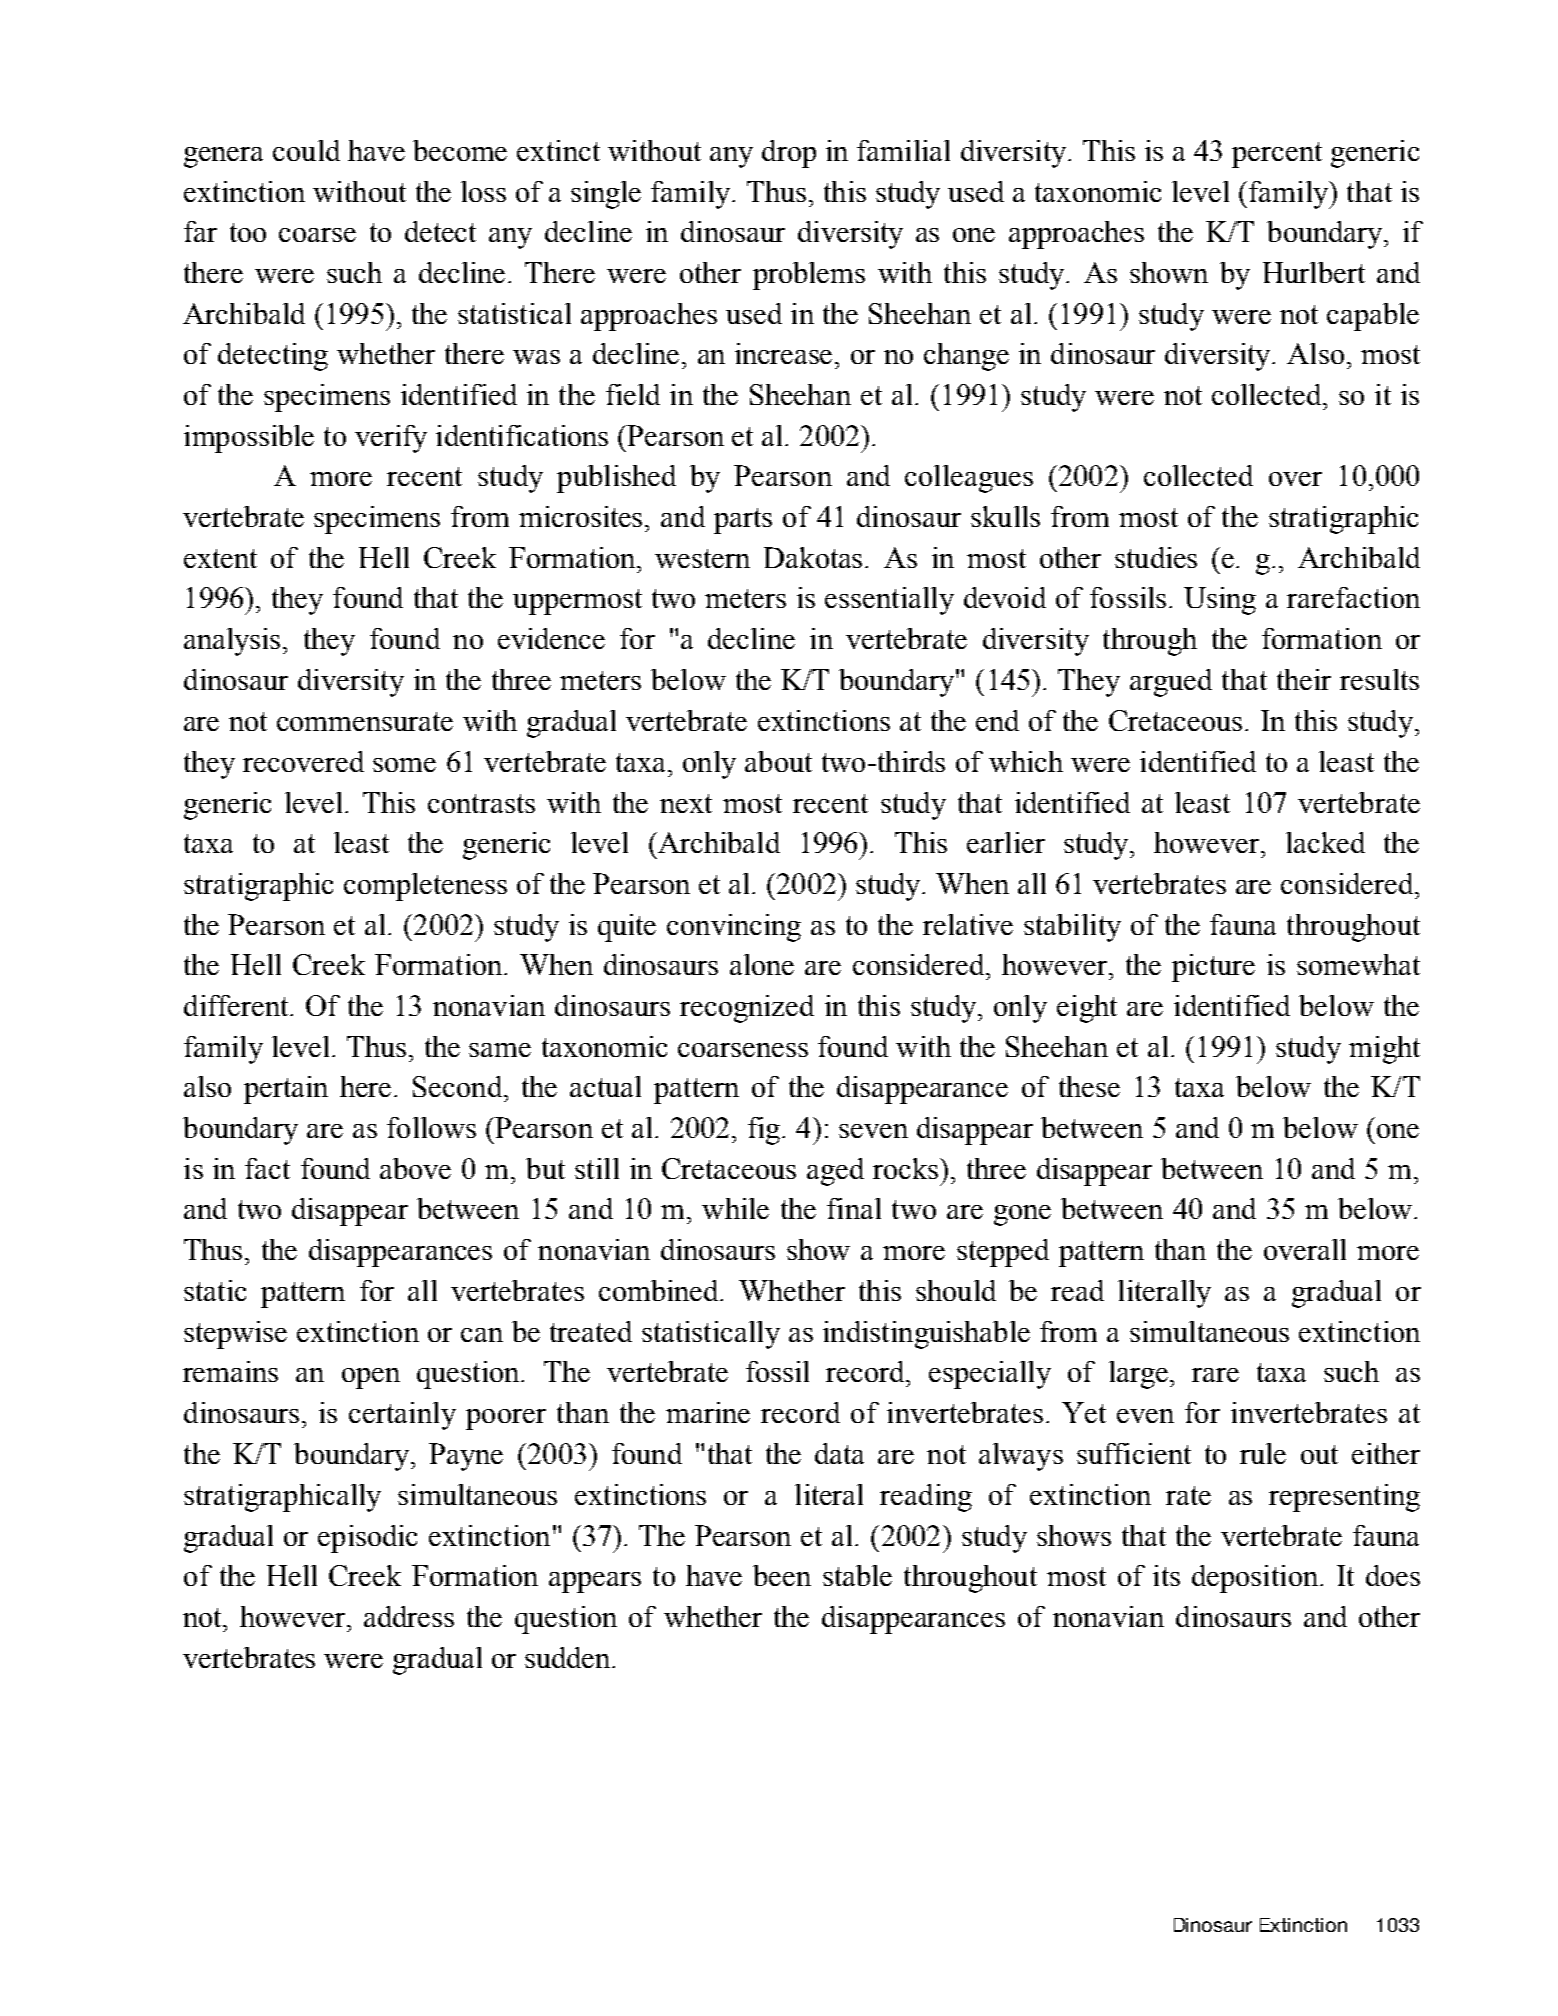 This page has height=2016, width=1558. What do you see at coordinates (1089, 1086) in the page?
I see `these` at bounding box center [1089, 1086].
